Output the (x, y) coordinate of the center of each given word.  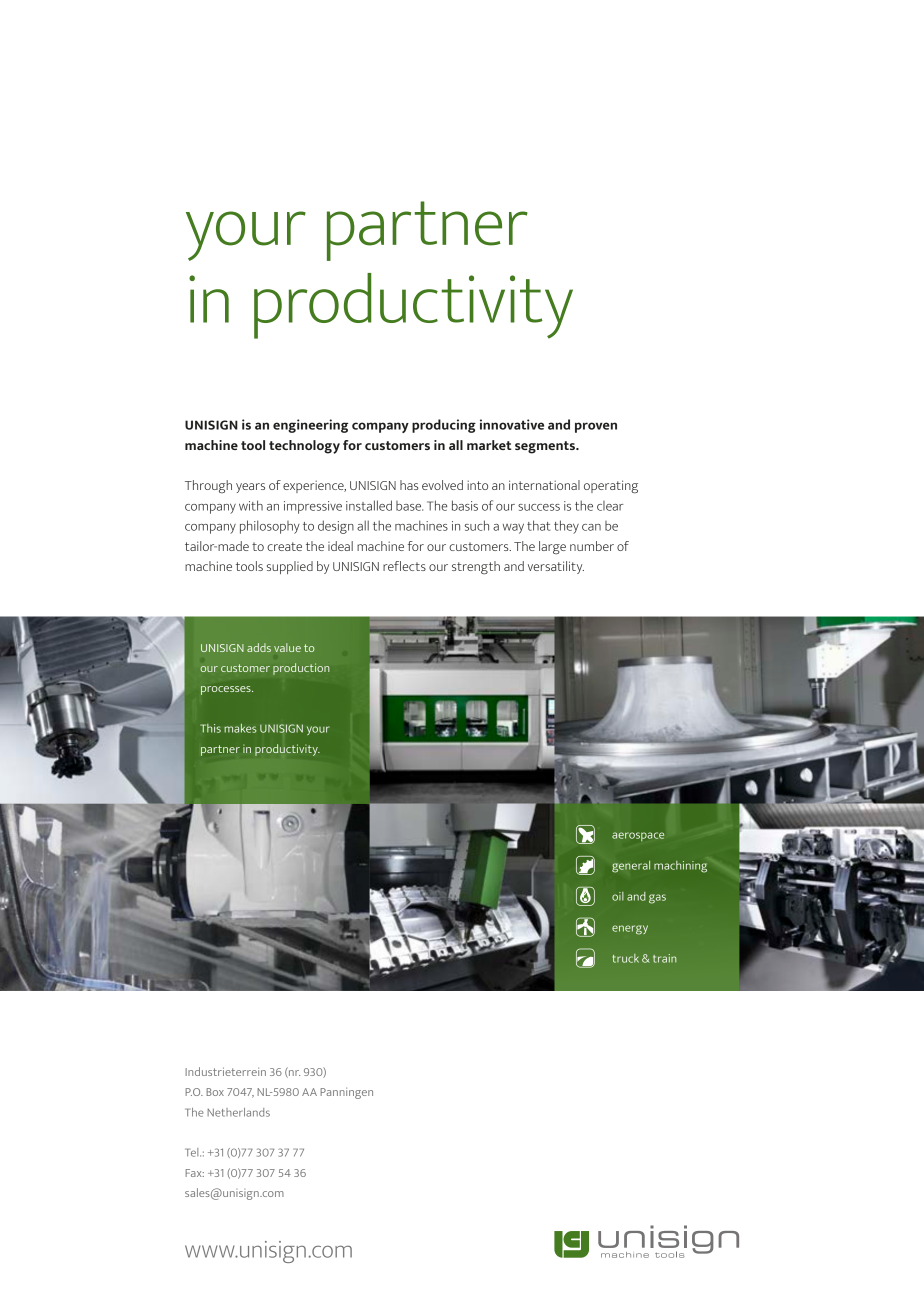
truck (626, 958)
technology (304, 447)
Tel (193, 1152)
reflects (404, 566)
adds (259, 647)
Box (215, 1092)
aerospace (638, 836)
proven (596, 427)
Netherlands (238, 1112)
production (301, 669)
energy (630, 930)
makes (240, 728)
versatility (556, 567)
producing (444, 426)
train (665, 958)
